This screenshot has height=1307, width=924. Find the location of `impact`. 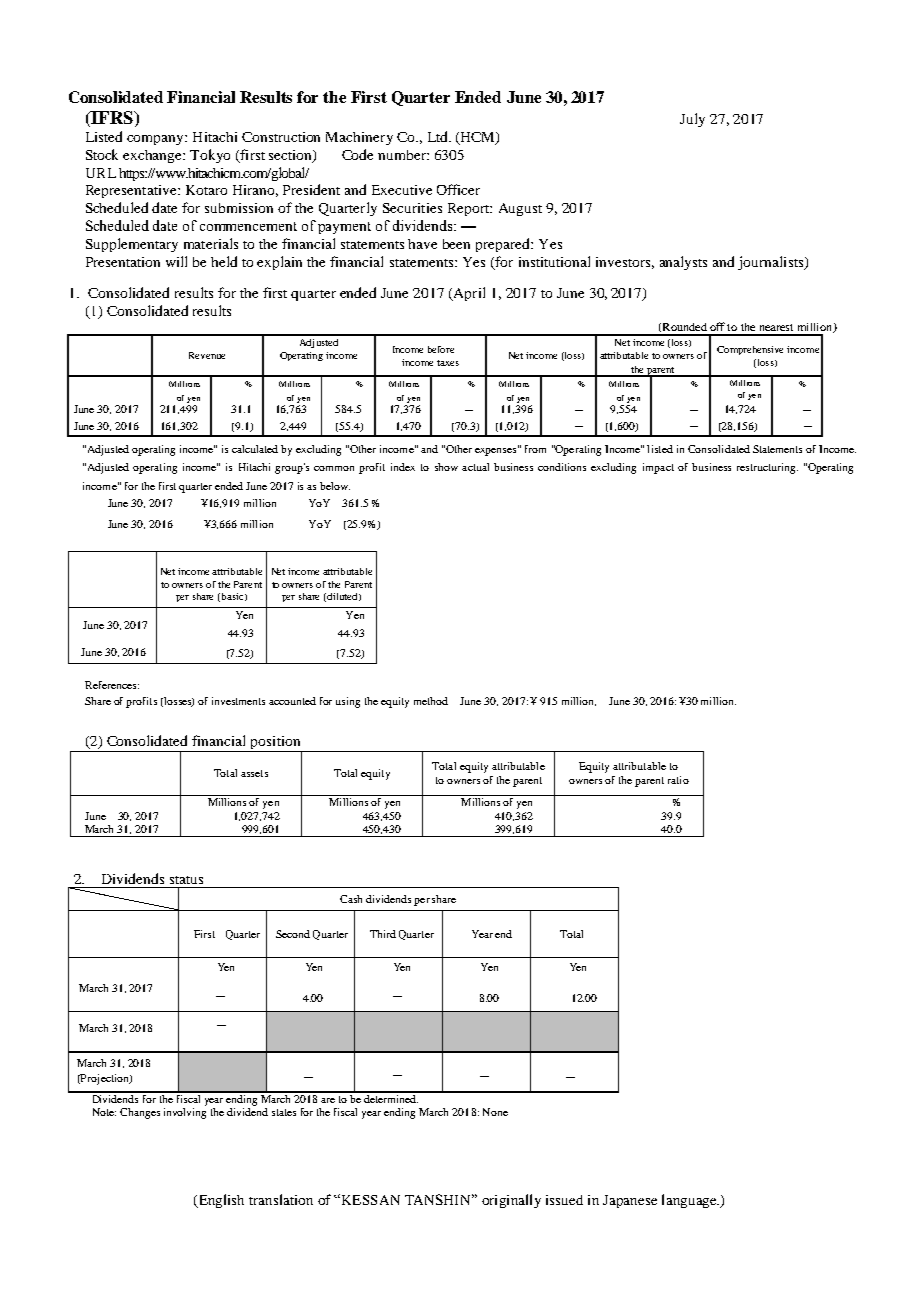

impact is located at coordinates (658, 468).
